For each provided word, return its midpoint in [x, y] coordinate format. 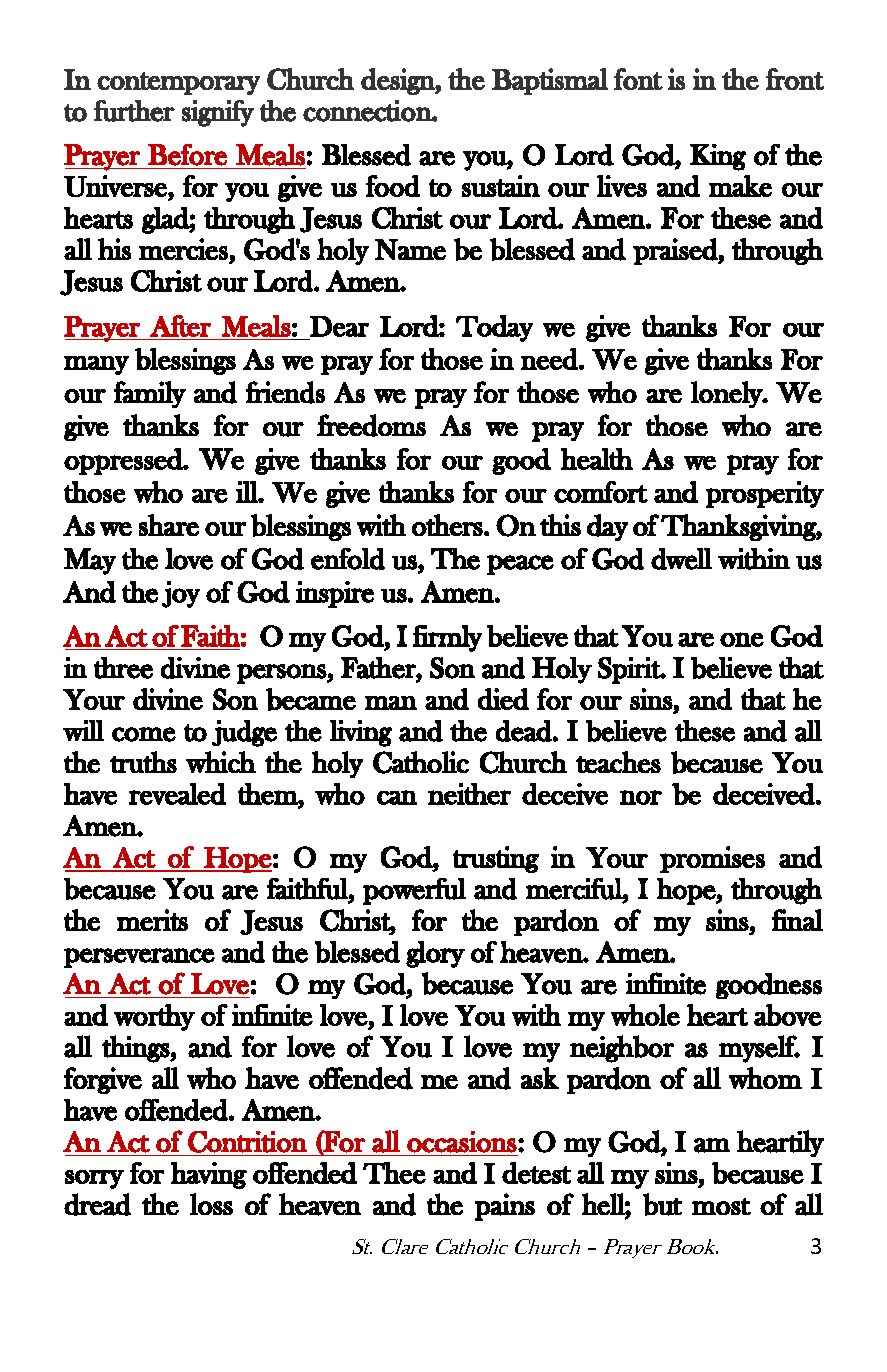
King [718, 157]
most [721, 1206]
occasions [462, 1142]
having [209, 1175]
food [393, 186]
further [134, 111]
